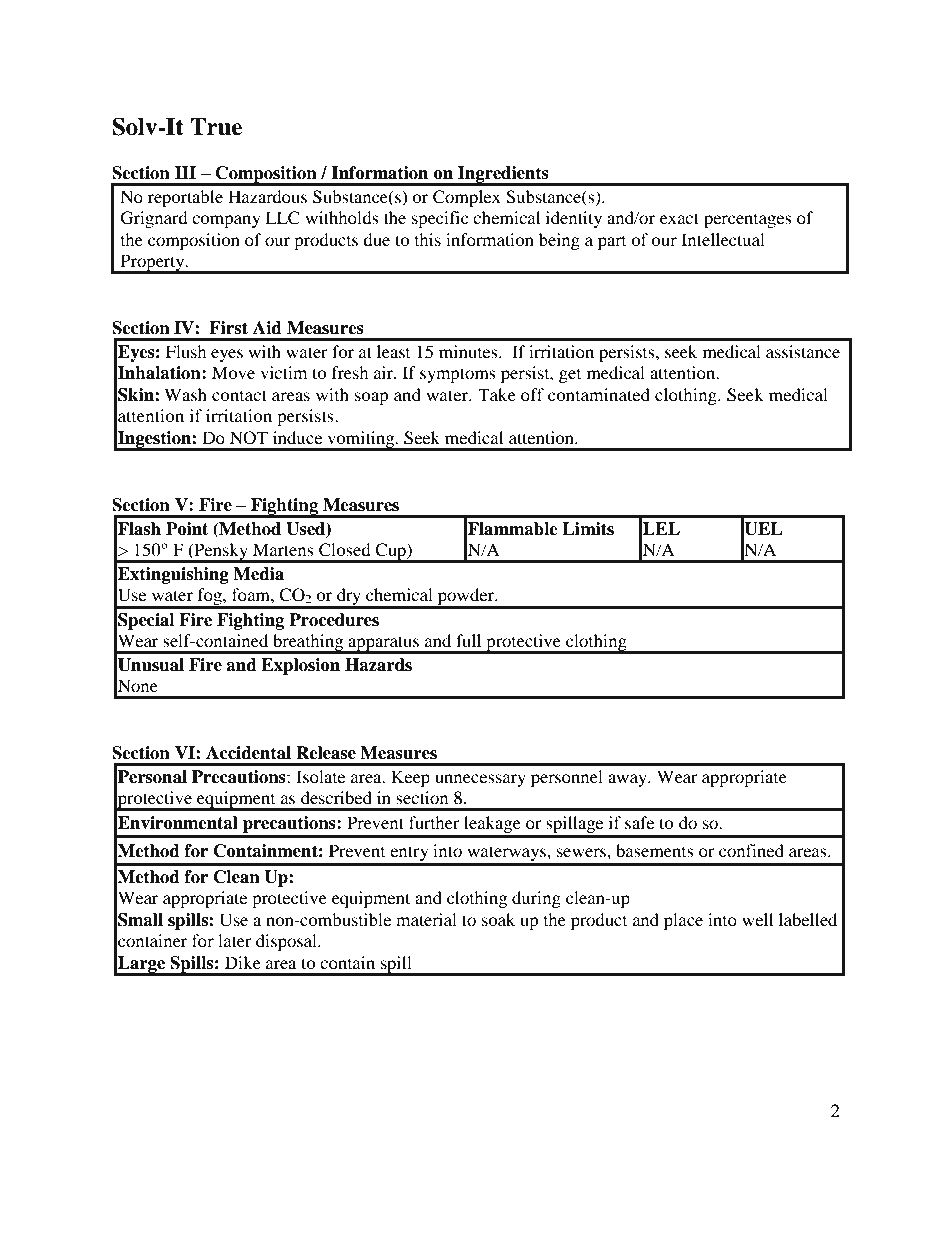 This image has height=1233, width=952. Describe the element at coordinates (239, 395) in the image. I see `contact` at that location.
